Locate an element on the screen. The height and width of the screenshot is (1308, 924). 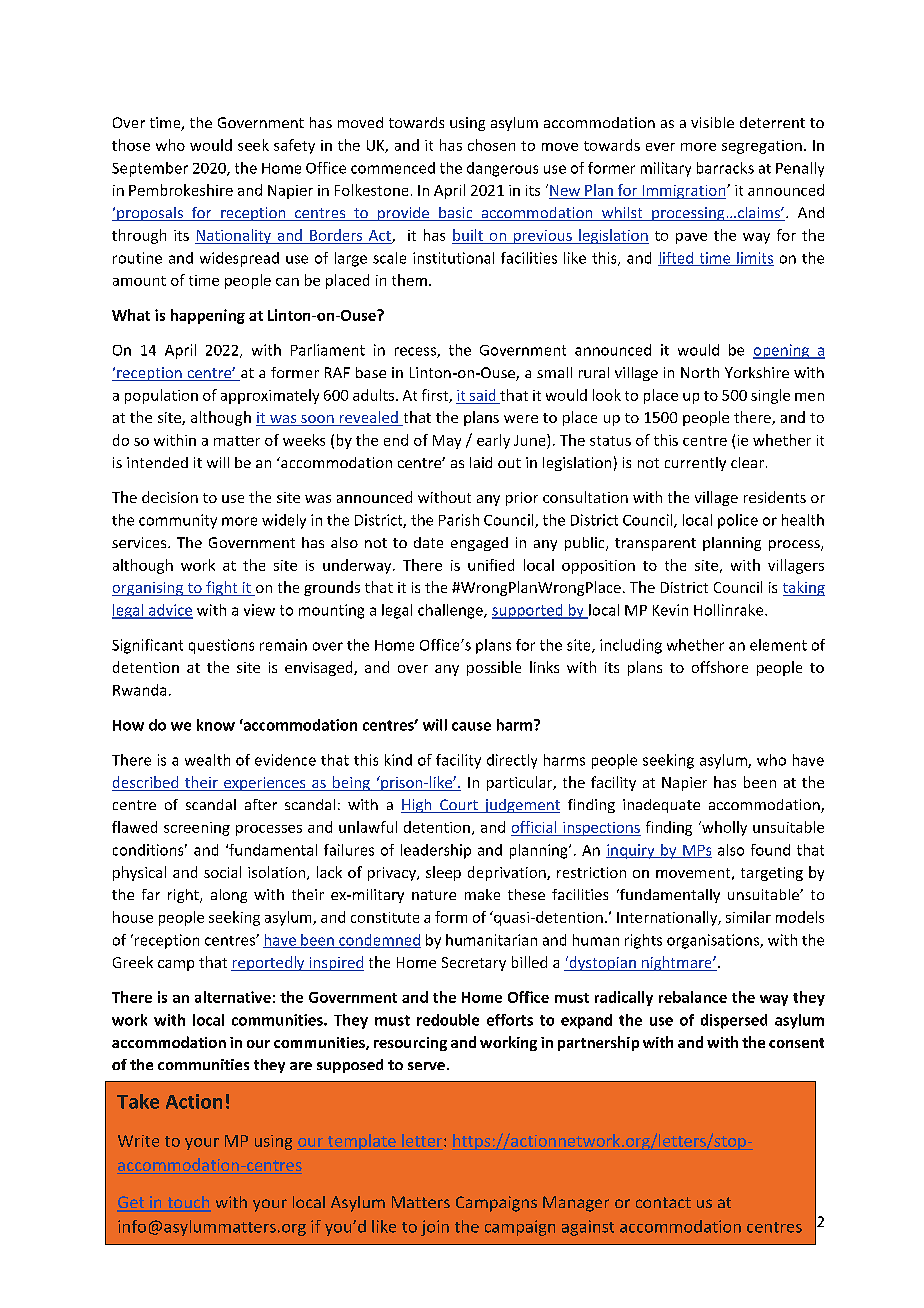
contact is located at coordinates (663, 1202).
